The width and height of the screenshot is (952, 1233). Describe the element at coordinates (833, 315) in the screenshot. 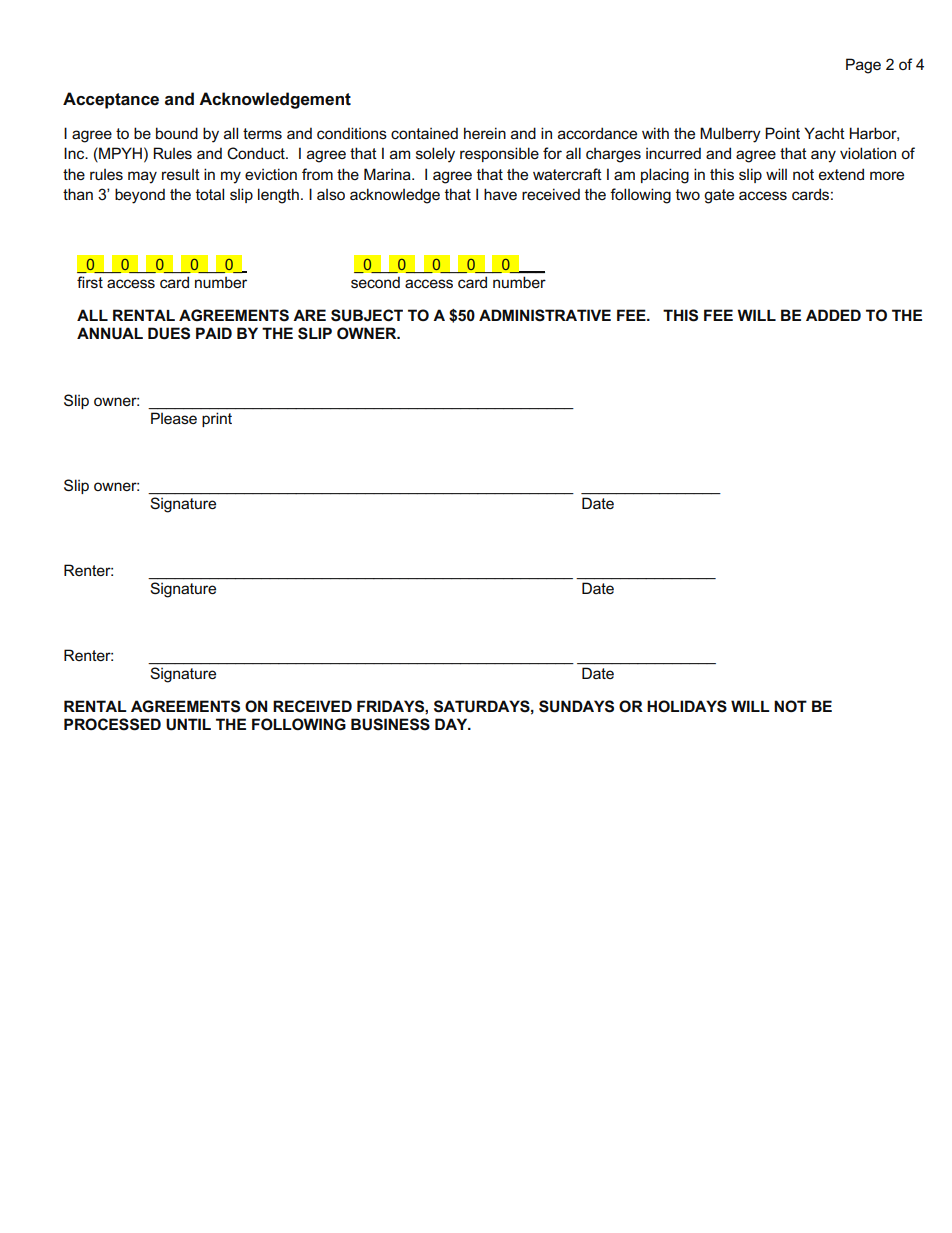

I see `ADDED` at that location.
